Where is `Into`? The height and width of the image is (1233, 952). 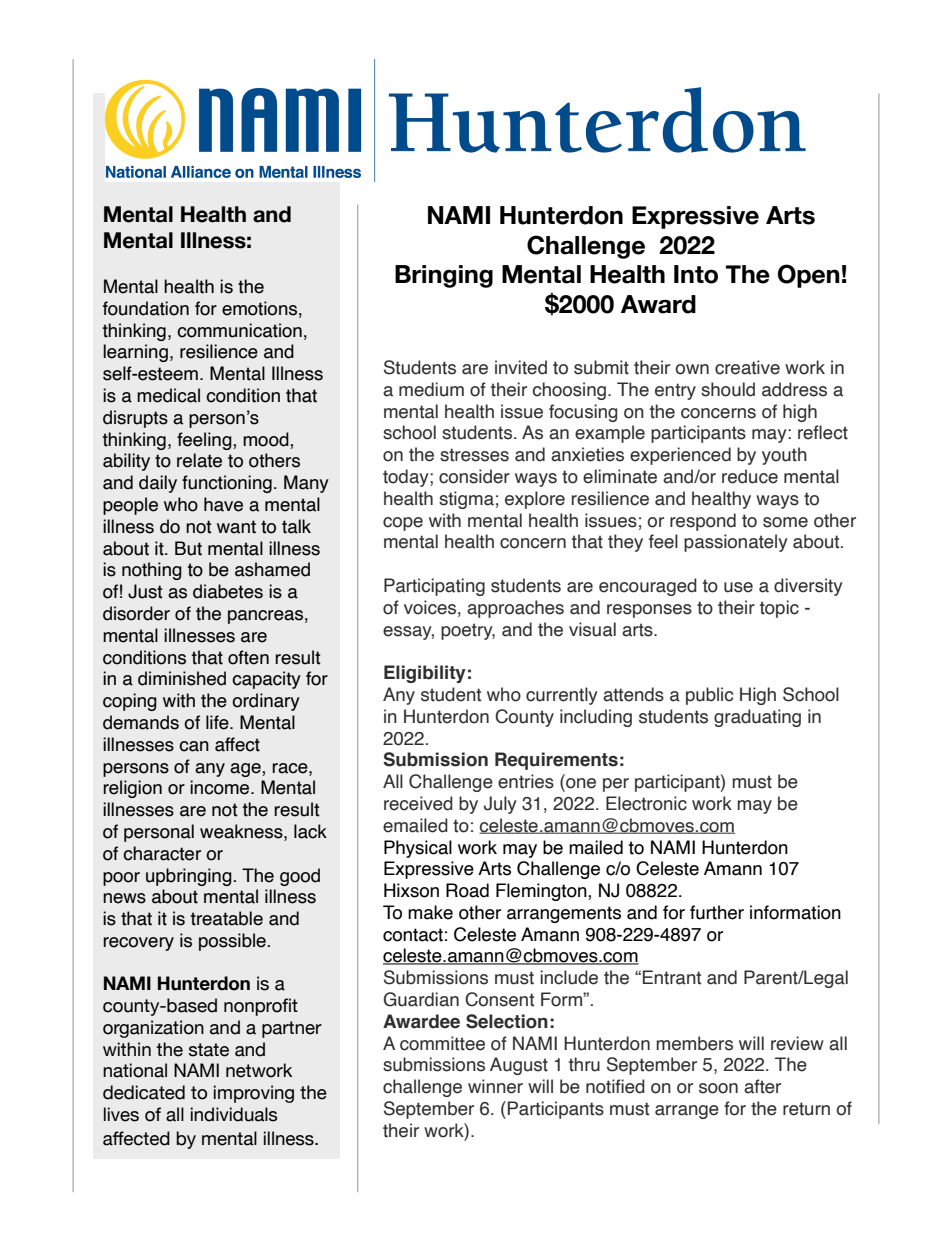
Into is located at coordinates (696, 274).
